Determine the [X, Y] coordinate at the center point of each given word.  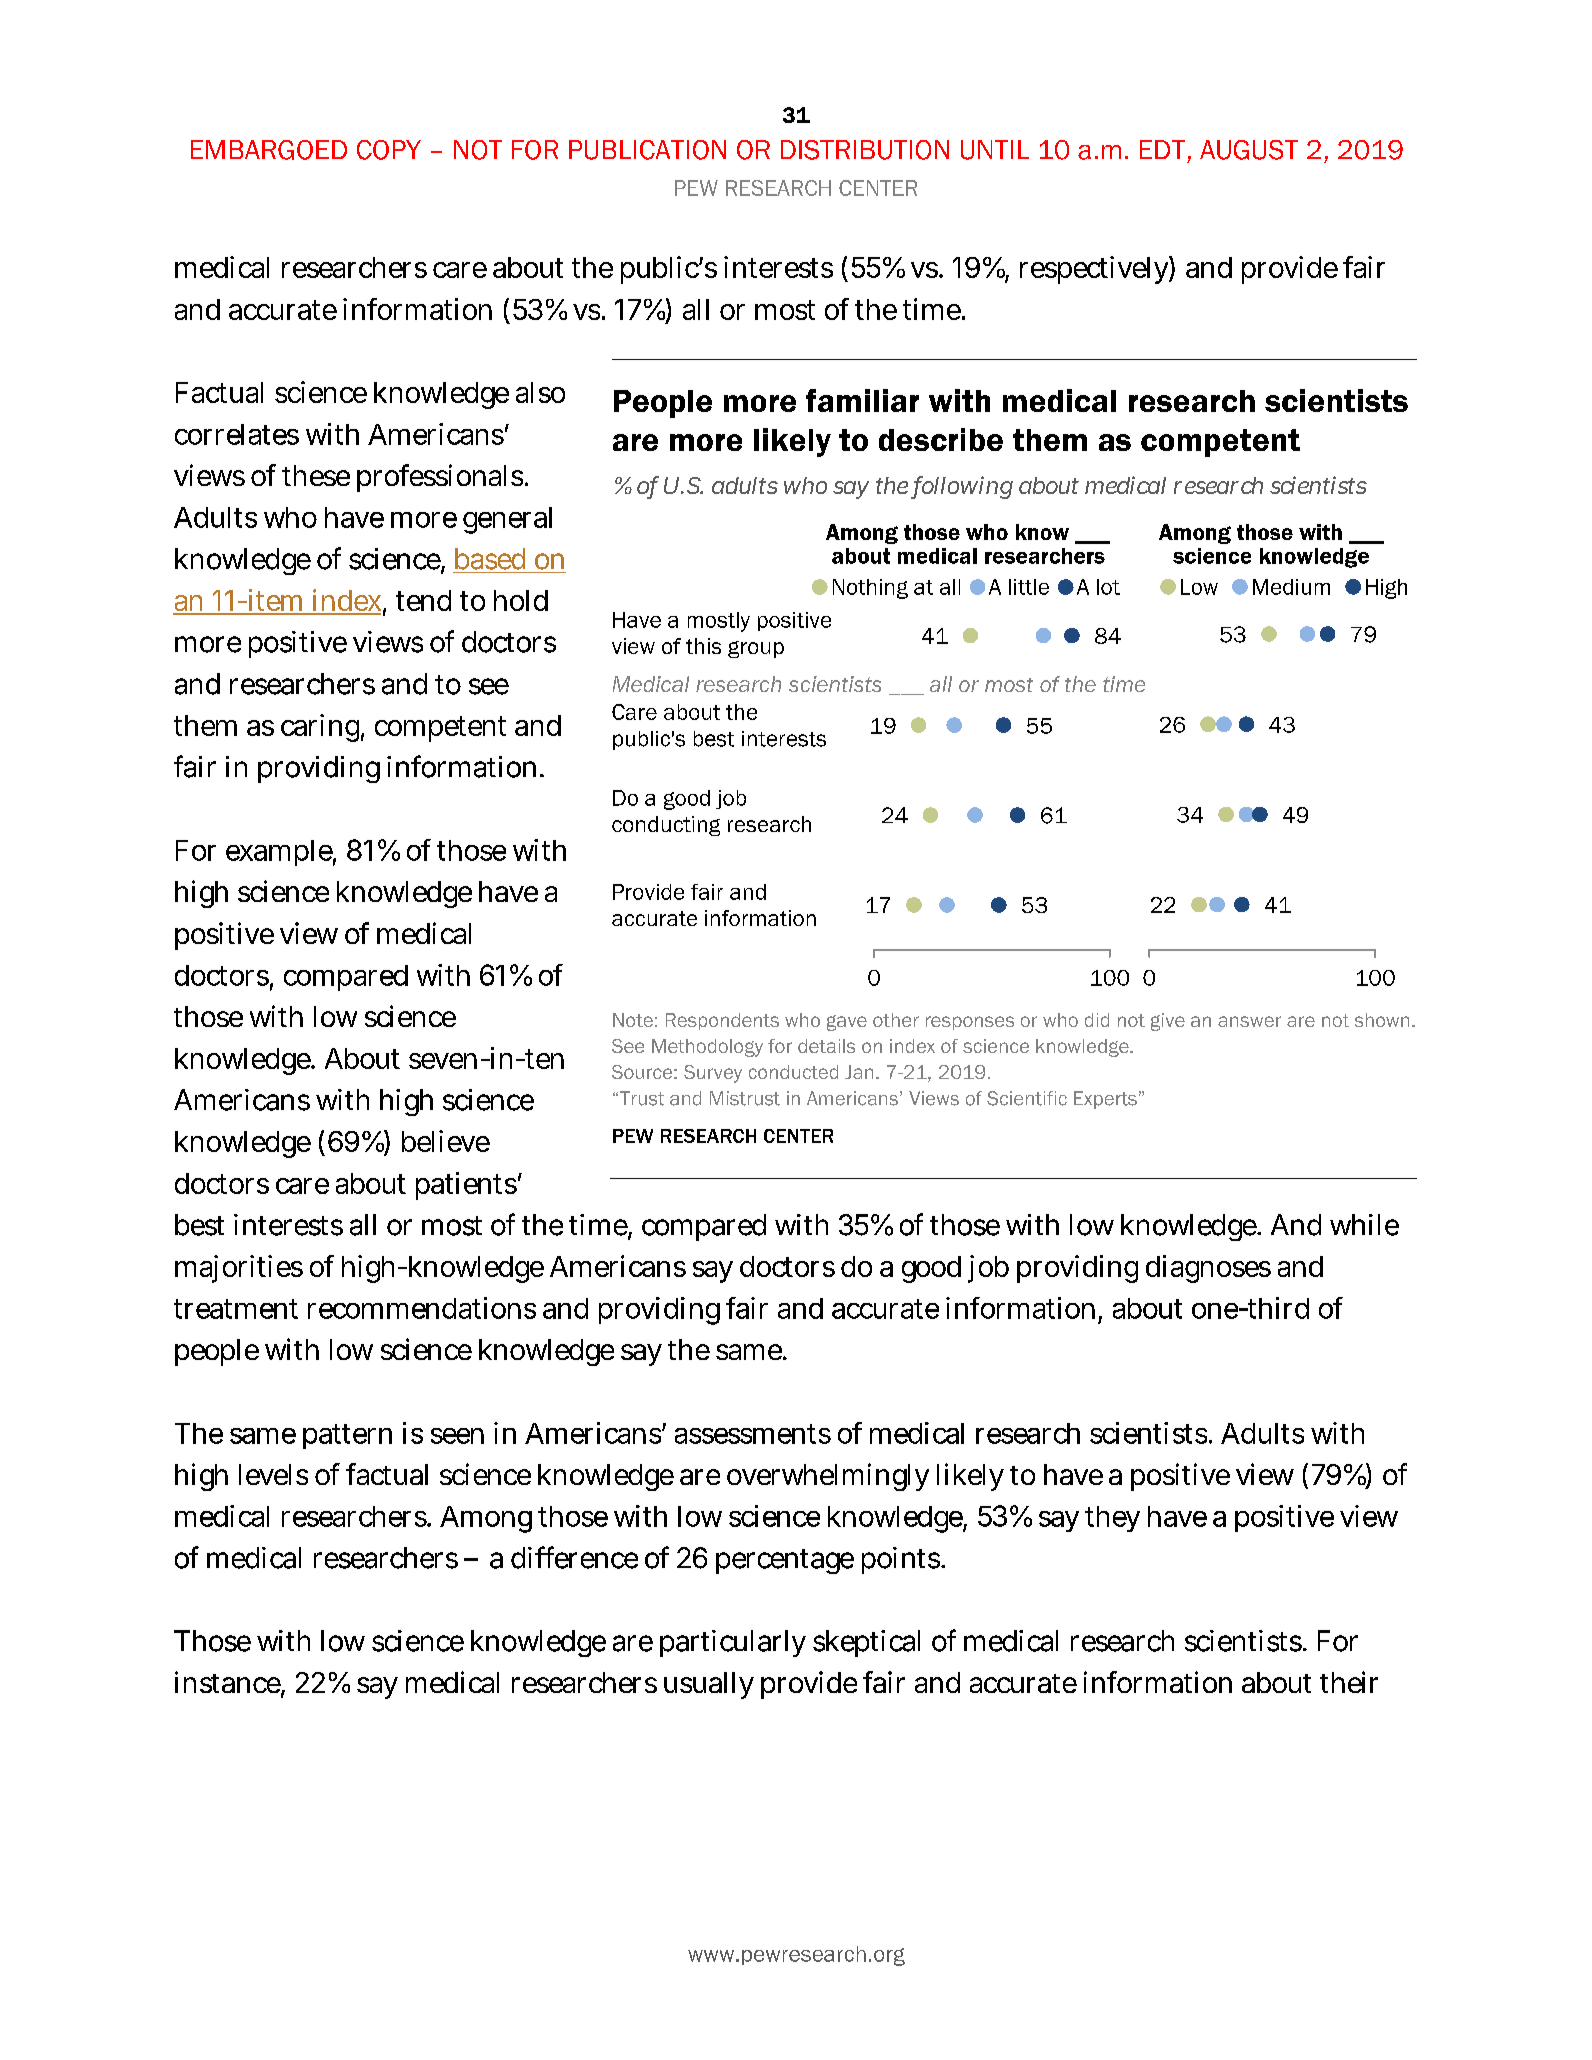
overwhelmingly [828, 1477]
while [1364, 1225]
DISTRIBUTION [865, 150]
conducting [666, 826]
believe [446, 1141]
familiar [862, 400]
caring [320, 728]
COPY [389, 150]
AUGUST [1249, 150]
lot [1108, 587]
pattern [347, 1436]
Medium [1291, 587]
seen [457, 1436]
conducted [793, 1072]
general [507, 520]
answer [1249, 1021]
